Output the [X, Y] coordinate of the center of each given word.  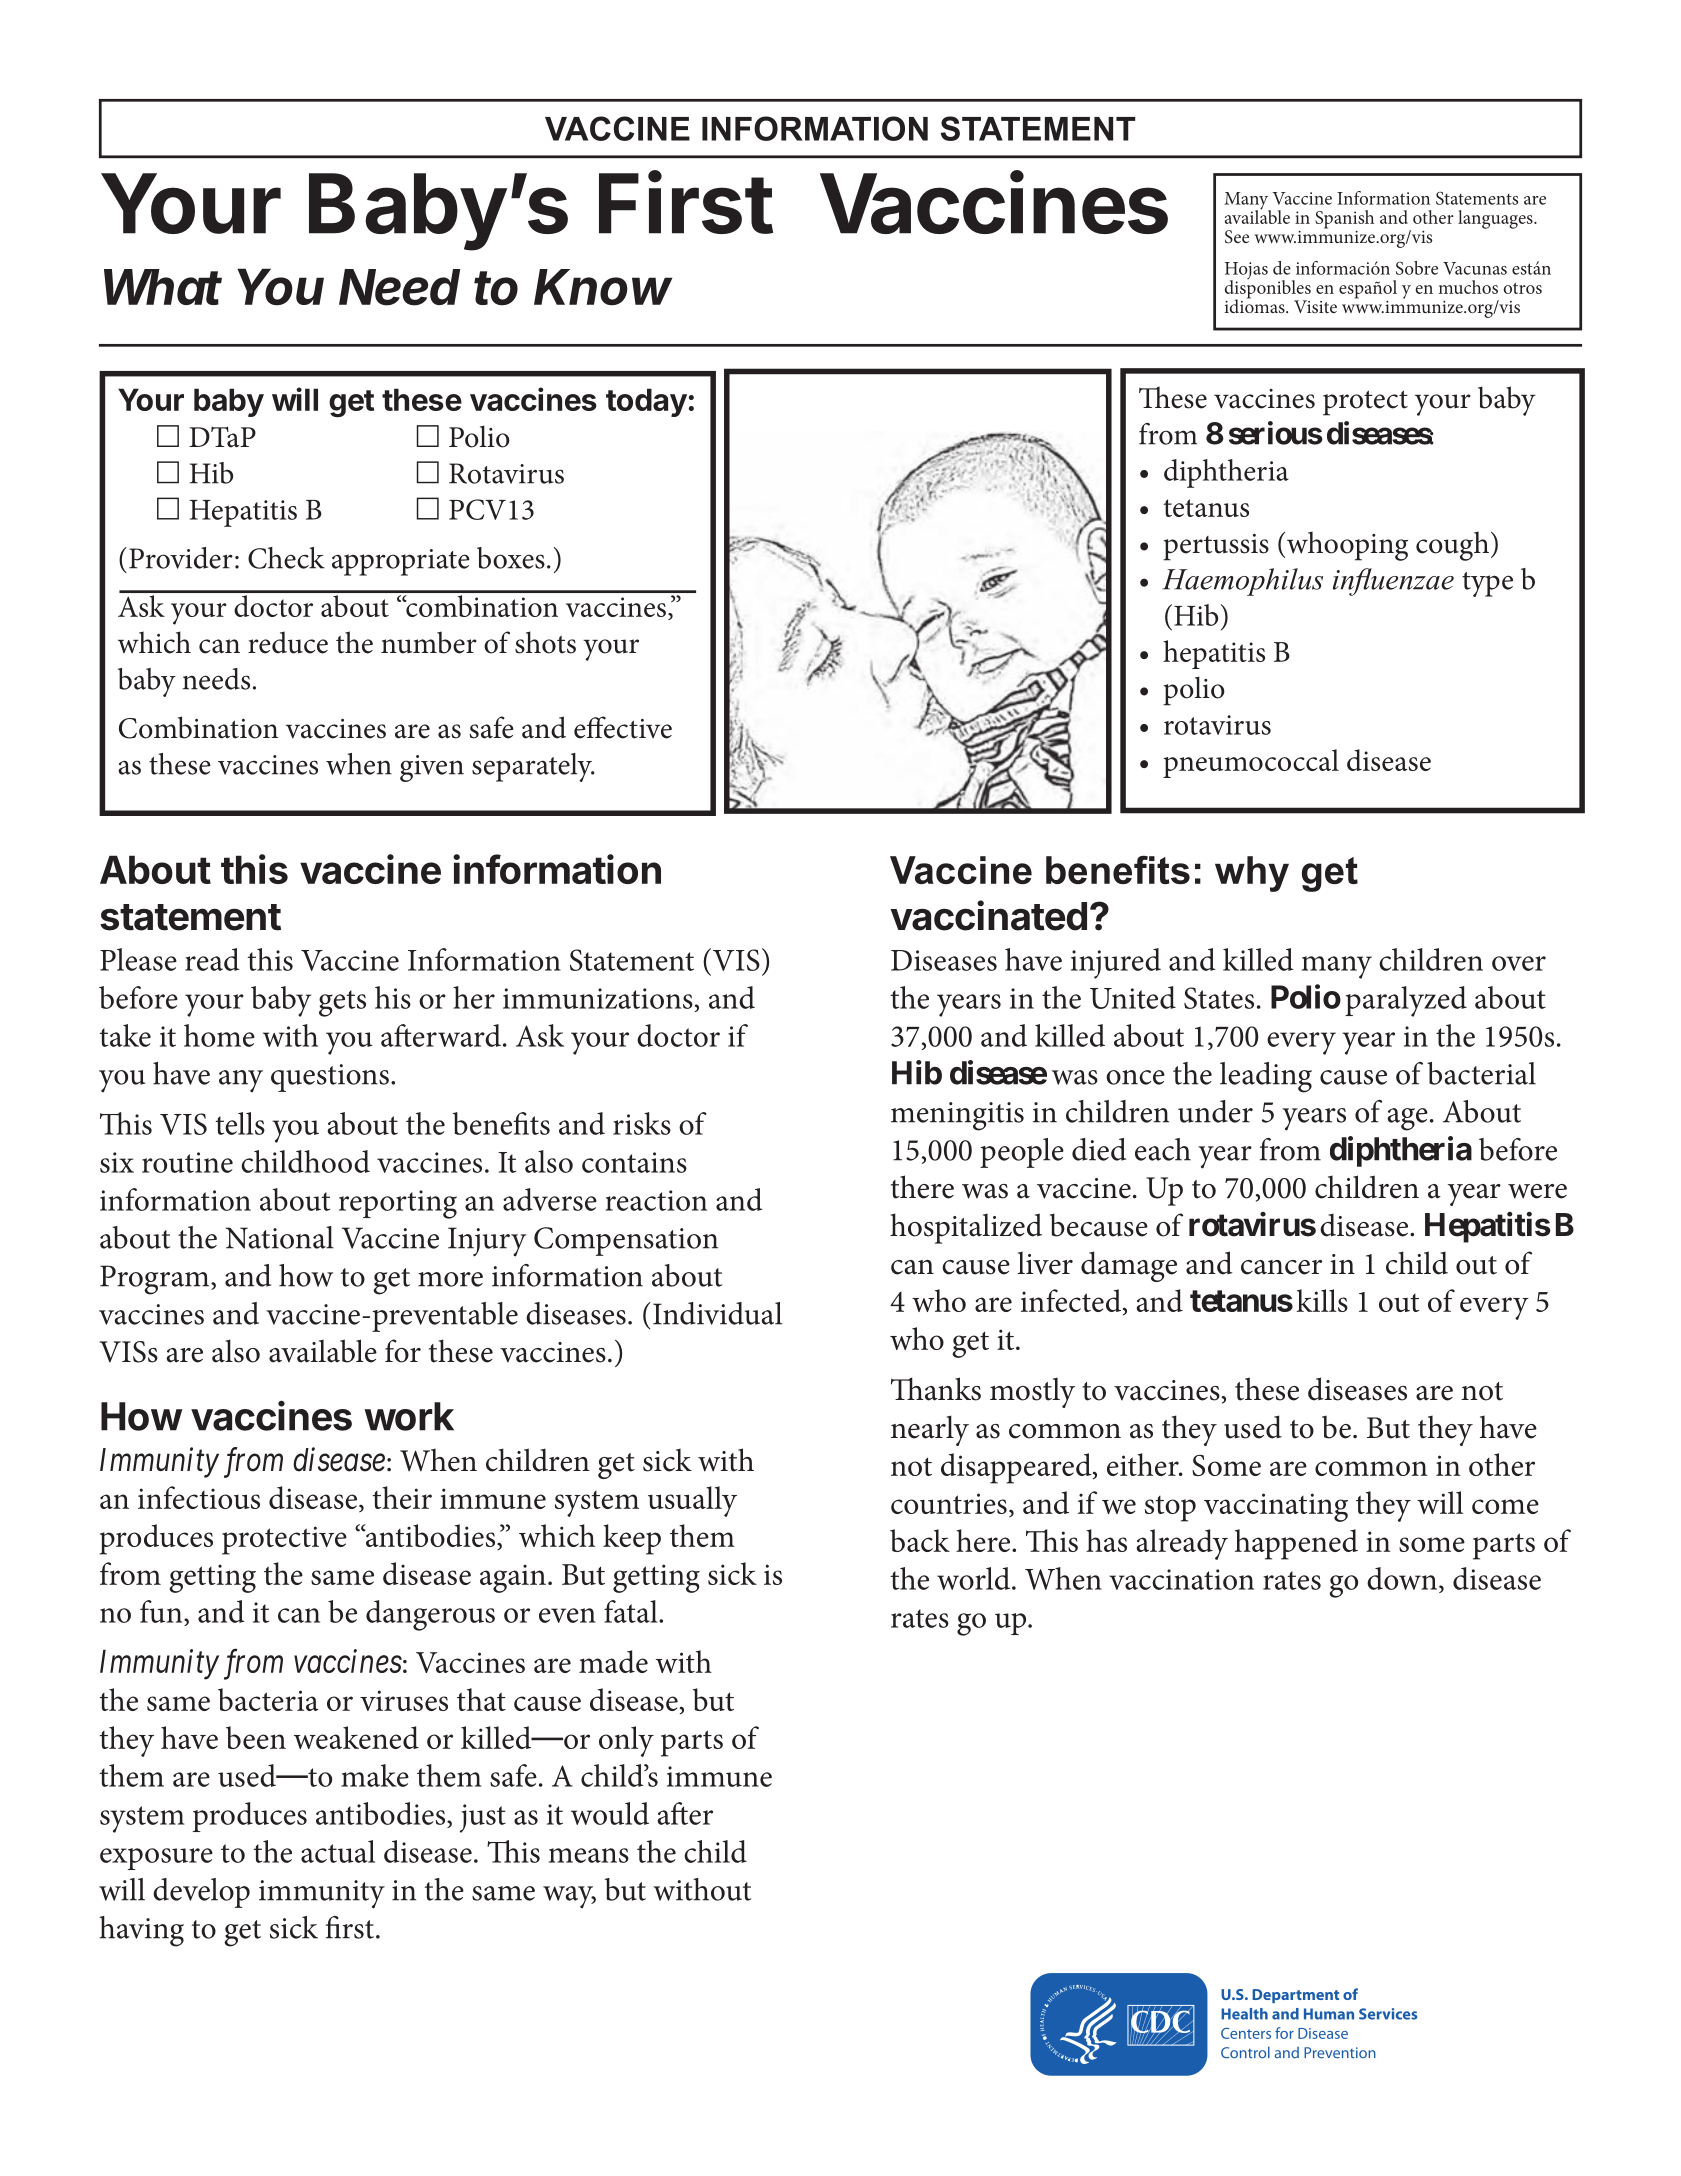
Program [156, 1280]
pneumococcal [1251, 763]
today [646, 402]
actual [338, 1851]
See [1237, 237]
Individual [717, 1313]
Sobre [1417, 268]
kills [1322, 1300]
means [589, 1855]
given [432, 768]
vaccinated [988, 915]
